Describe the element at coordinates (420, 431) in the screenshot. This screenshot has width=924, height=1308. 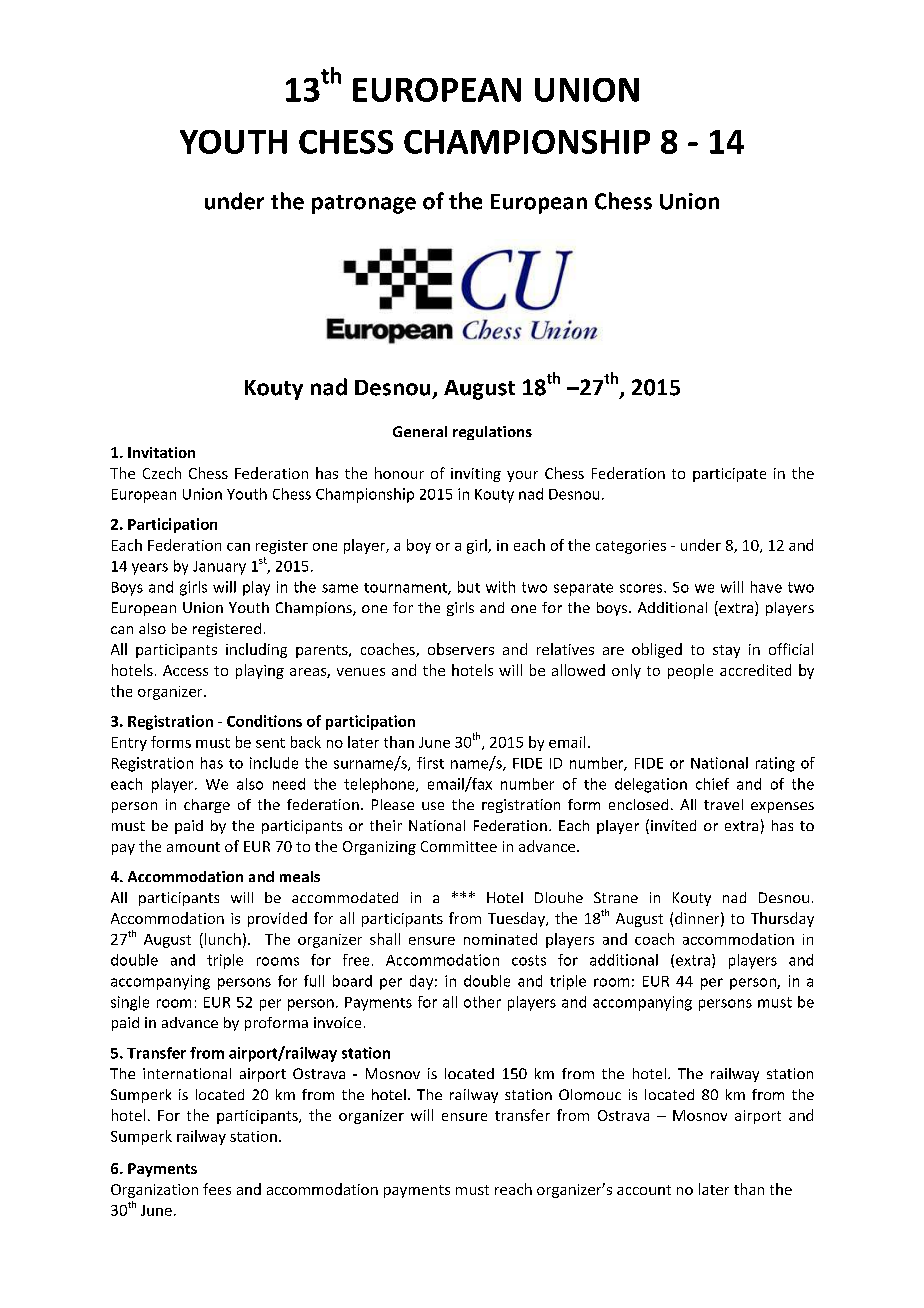
I see `General` at that location.
